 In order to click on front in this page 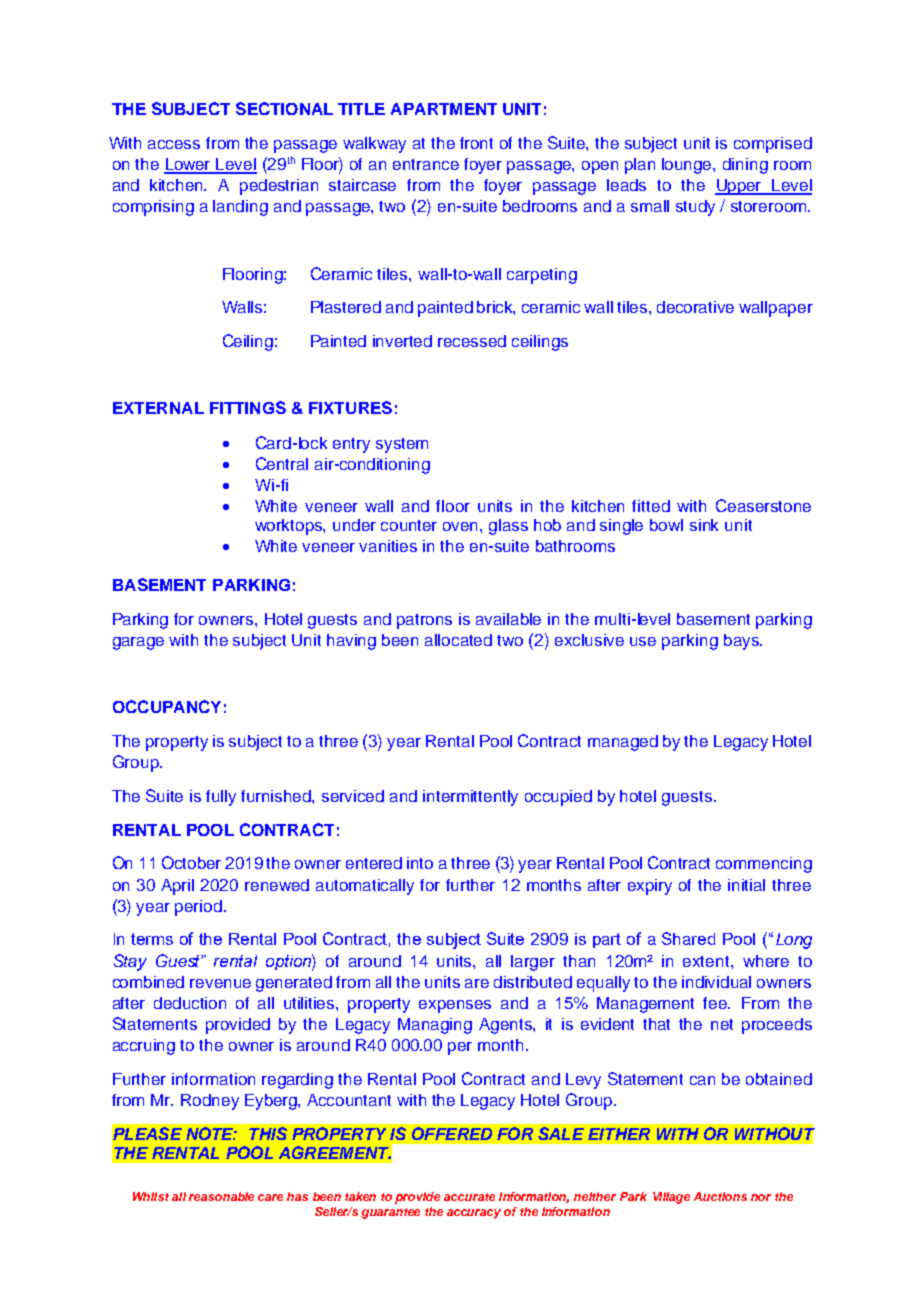, I will do `click(476, 143)`.
